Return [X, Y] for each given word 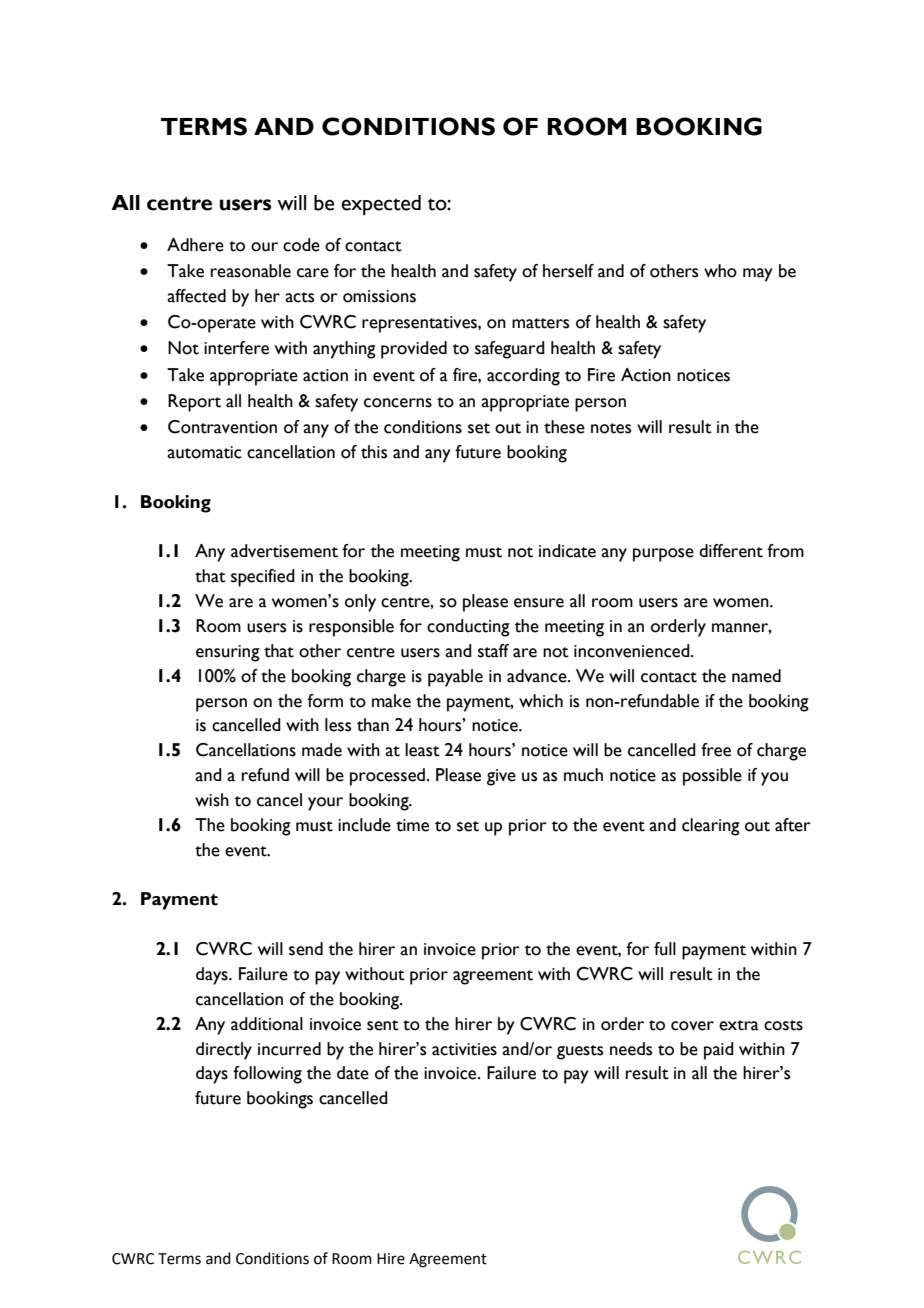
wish [212, 800]
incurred [289, 1049]
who [720, 271]
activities [464, 1049]
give [501, 777]
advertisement [284, 551]
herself [568, 271]
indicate [567, 551]
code [301, 245]
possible [712, 777]
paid [719, 1051]
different [731, 551]
